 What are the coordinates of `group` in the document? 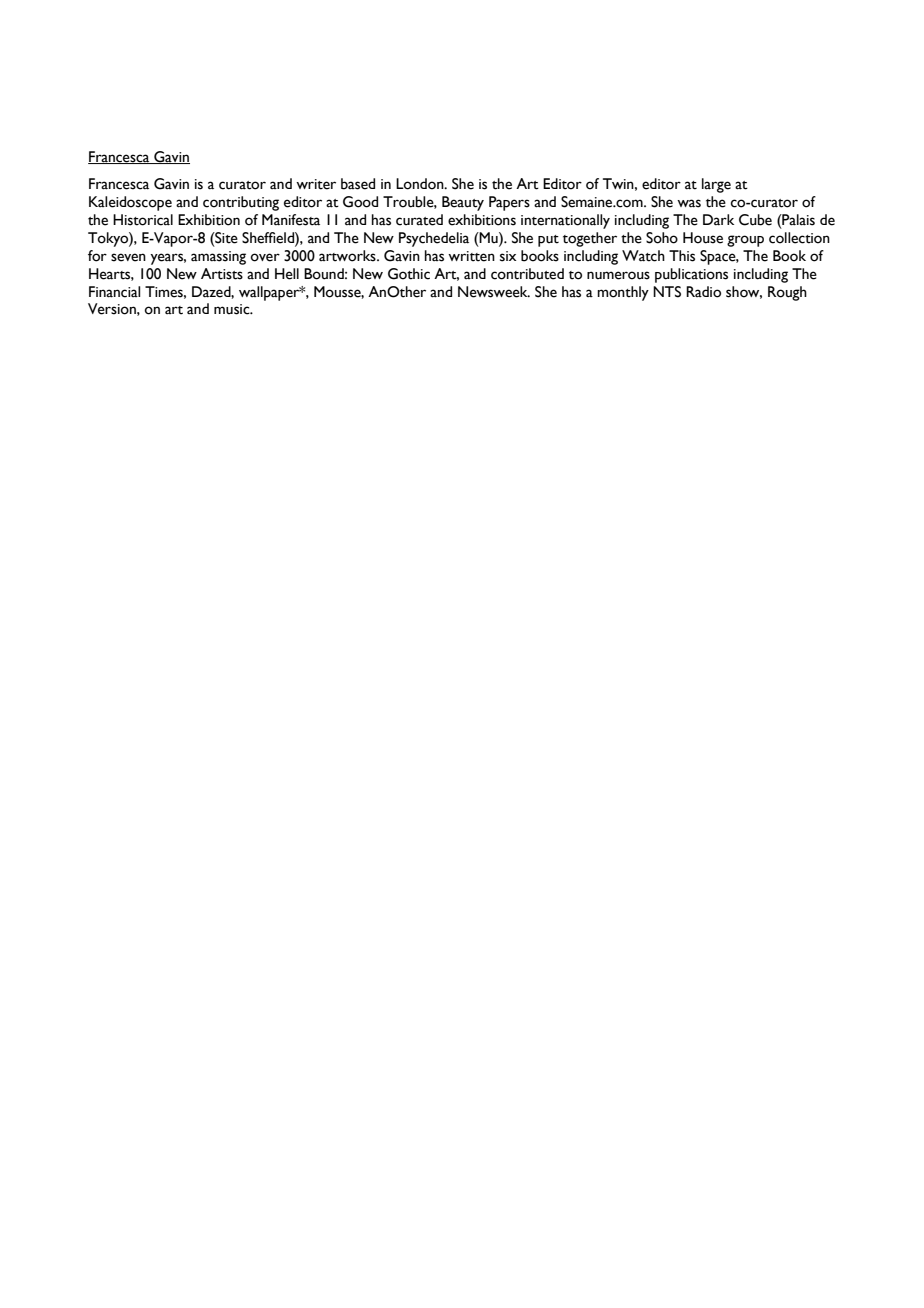 It's located at (745, 241).
